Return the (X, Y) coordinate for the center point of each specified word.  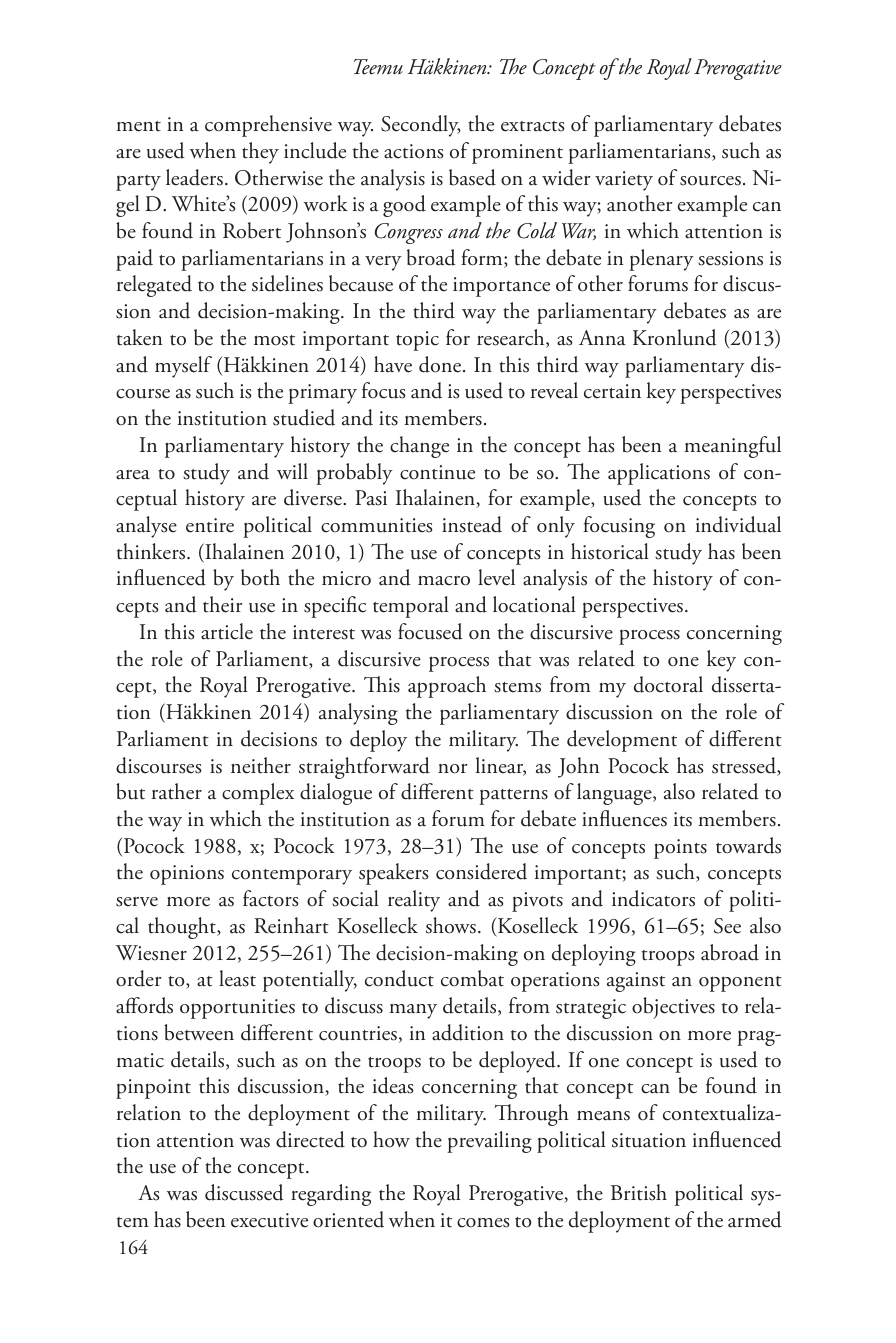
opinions (187, 875)
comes (483, 1223)
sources (710, 181)
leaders (194, 177)
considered (481, 871)
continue (437, 472)
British (639, 1192)
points (680, 849)
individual (738, 524)
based (472, 177)
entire (210, 525)
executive (269, 1220)
